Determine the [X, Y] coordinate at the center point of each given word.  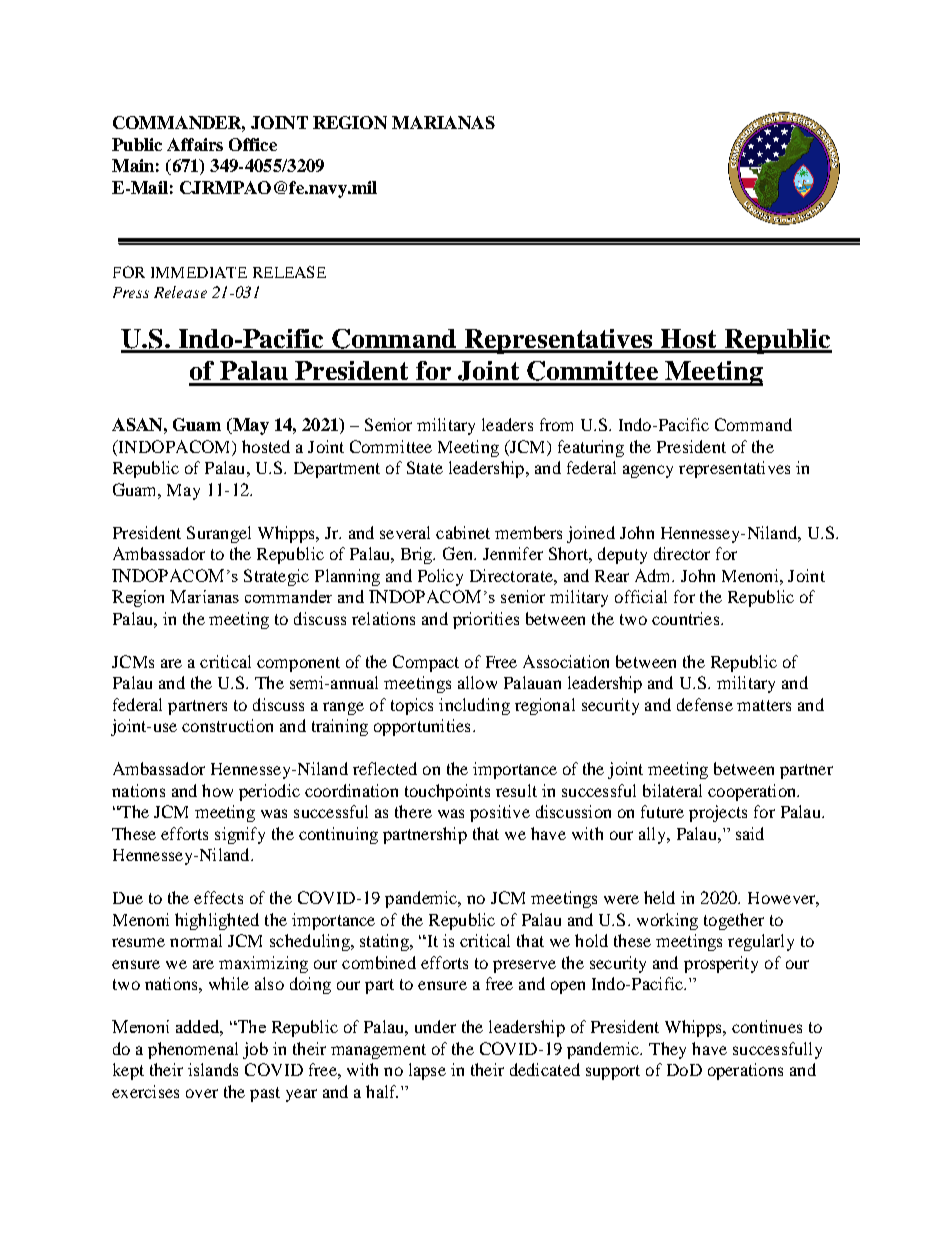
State [425, 467]
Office [253, 144]
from [556, 424]
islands [213, 1069]
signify [240, 835]
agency [648, 471]
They [667, 1050]
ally [653, 835]
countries [687, 618]
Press [131, 292]
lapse [427, 1071]
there [413, 811]
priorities [486, 620]
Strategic [276, 577]
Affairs [195, 144]
